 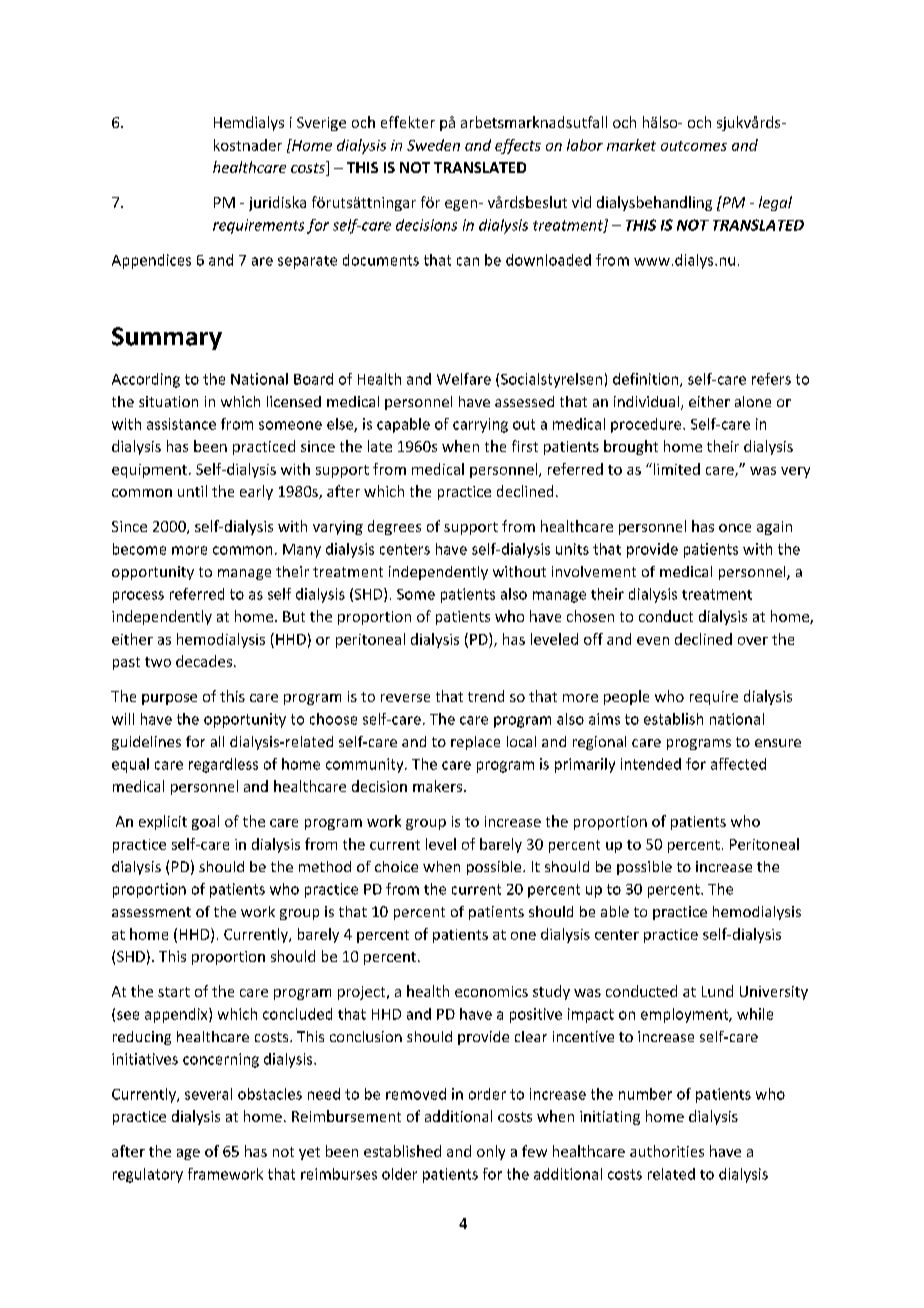 I want to click on carrying, so click(x=480, y=425).
